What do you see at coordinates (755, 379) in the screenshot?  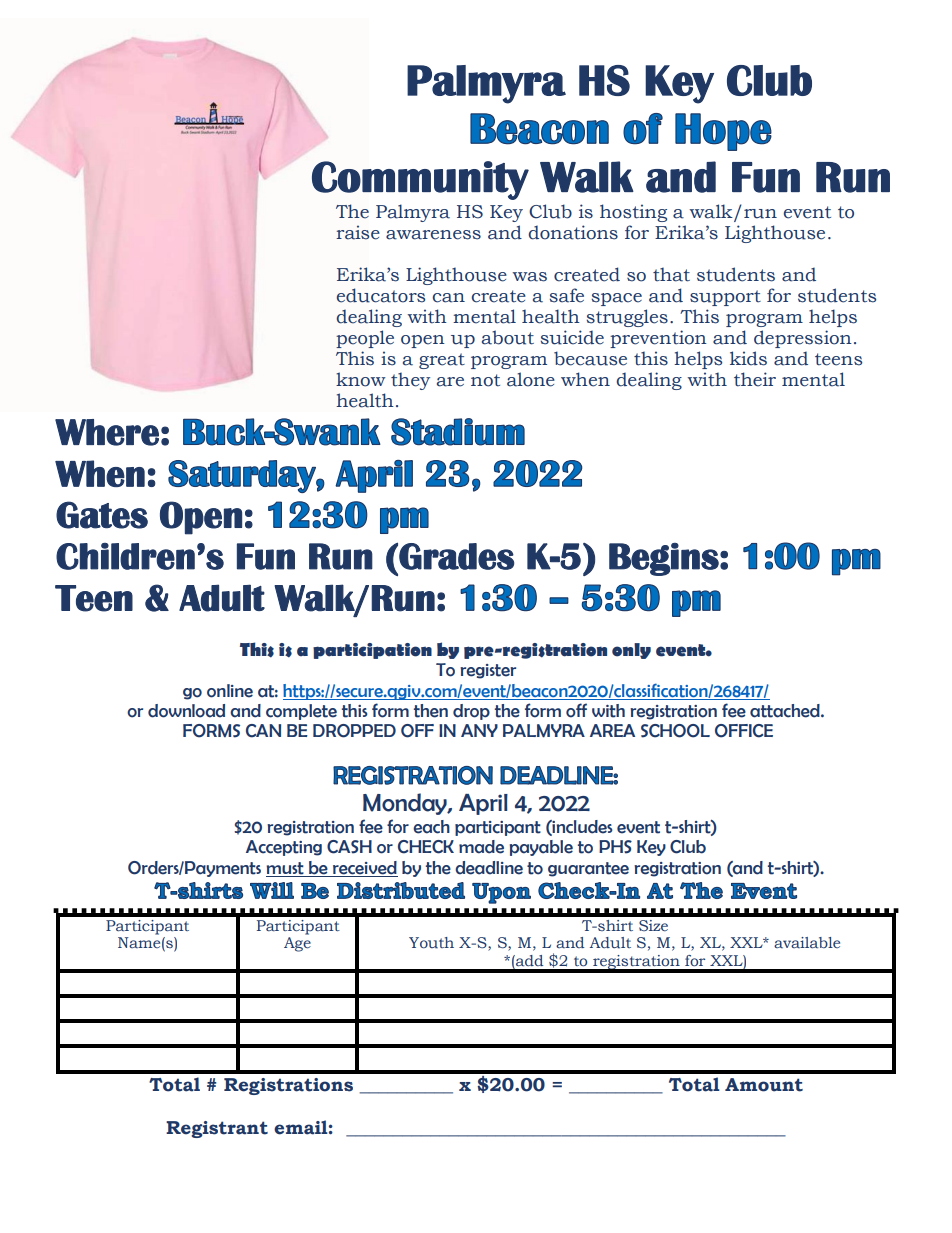 I see `their` at bounding box center [755, 379].
